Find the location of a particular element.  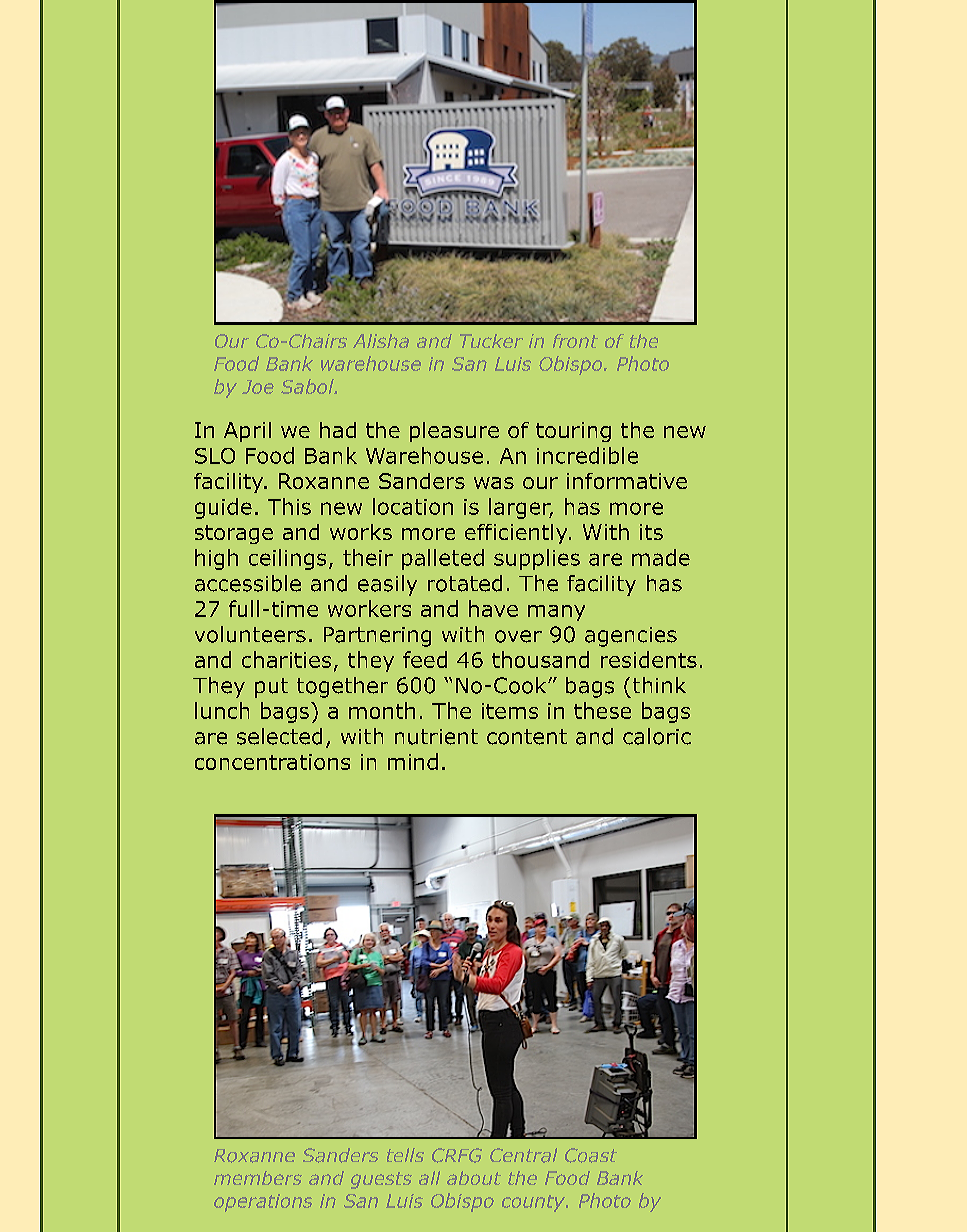

its is located at coordinates (651, 532).
